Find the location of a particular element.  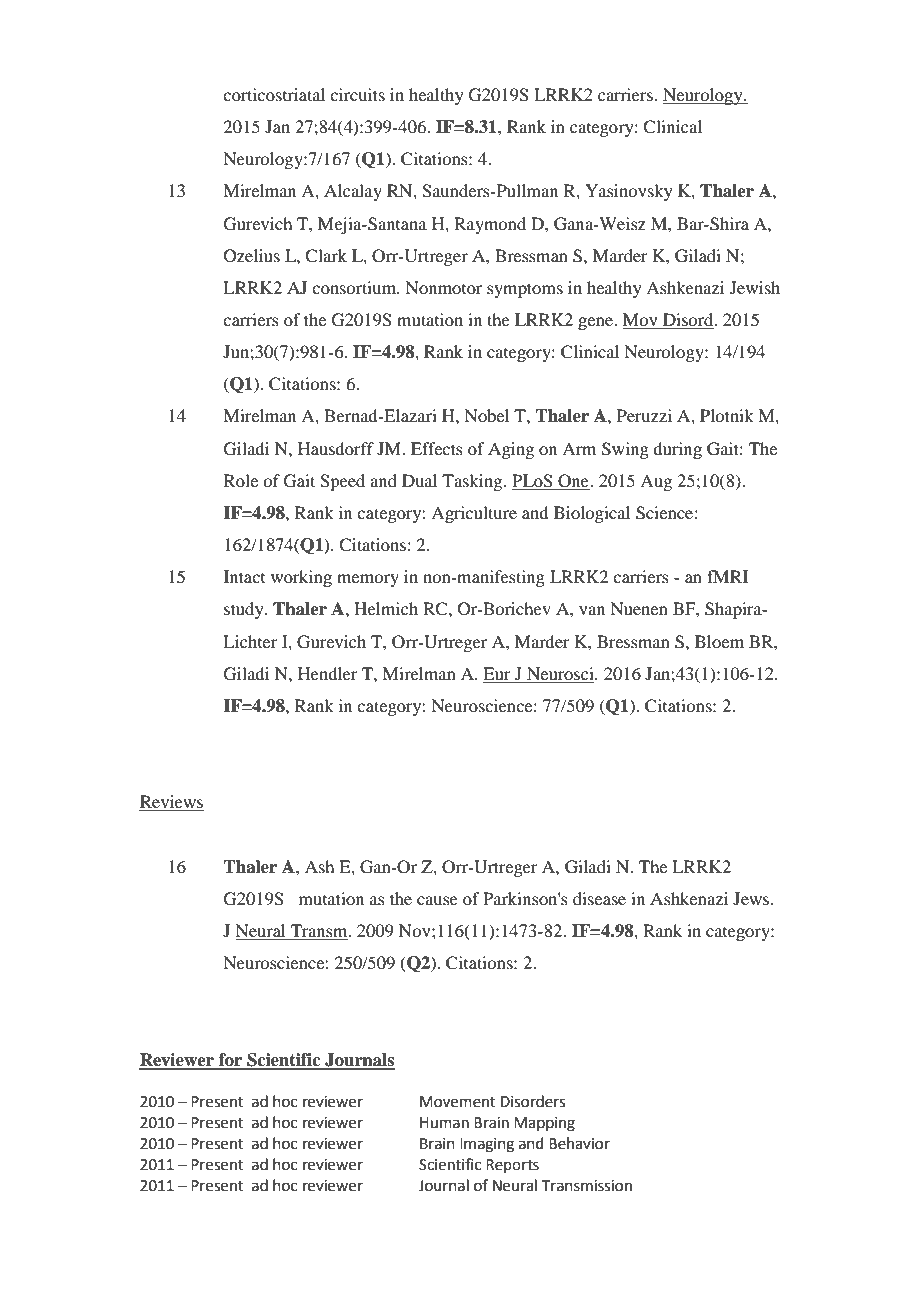

for is located at coordinates (230, 1061).
